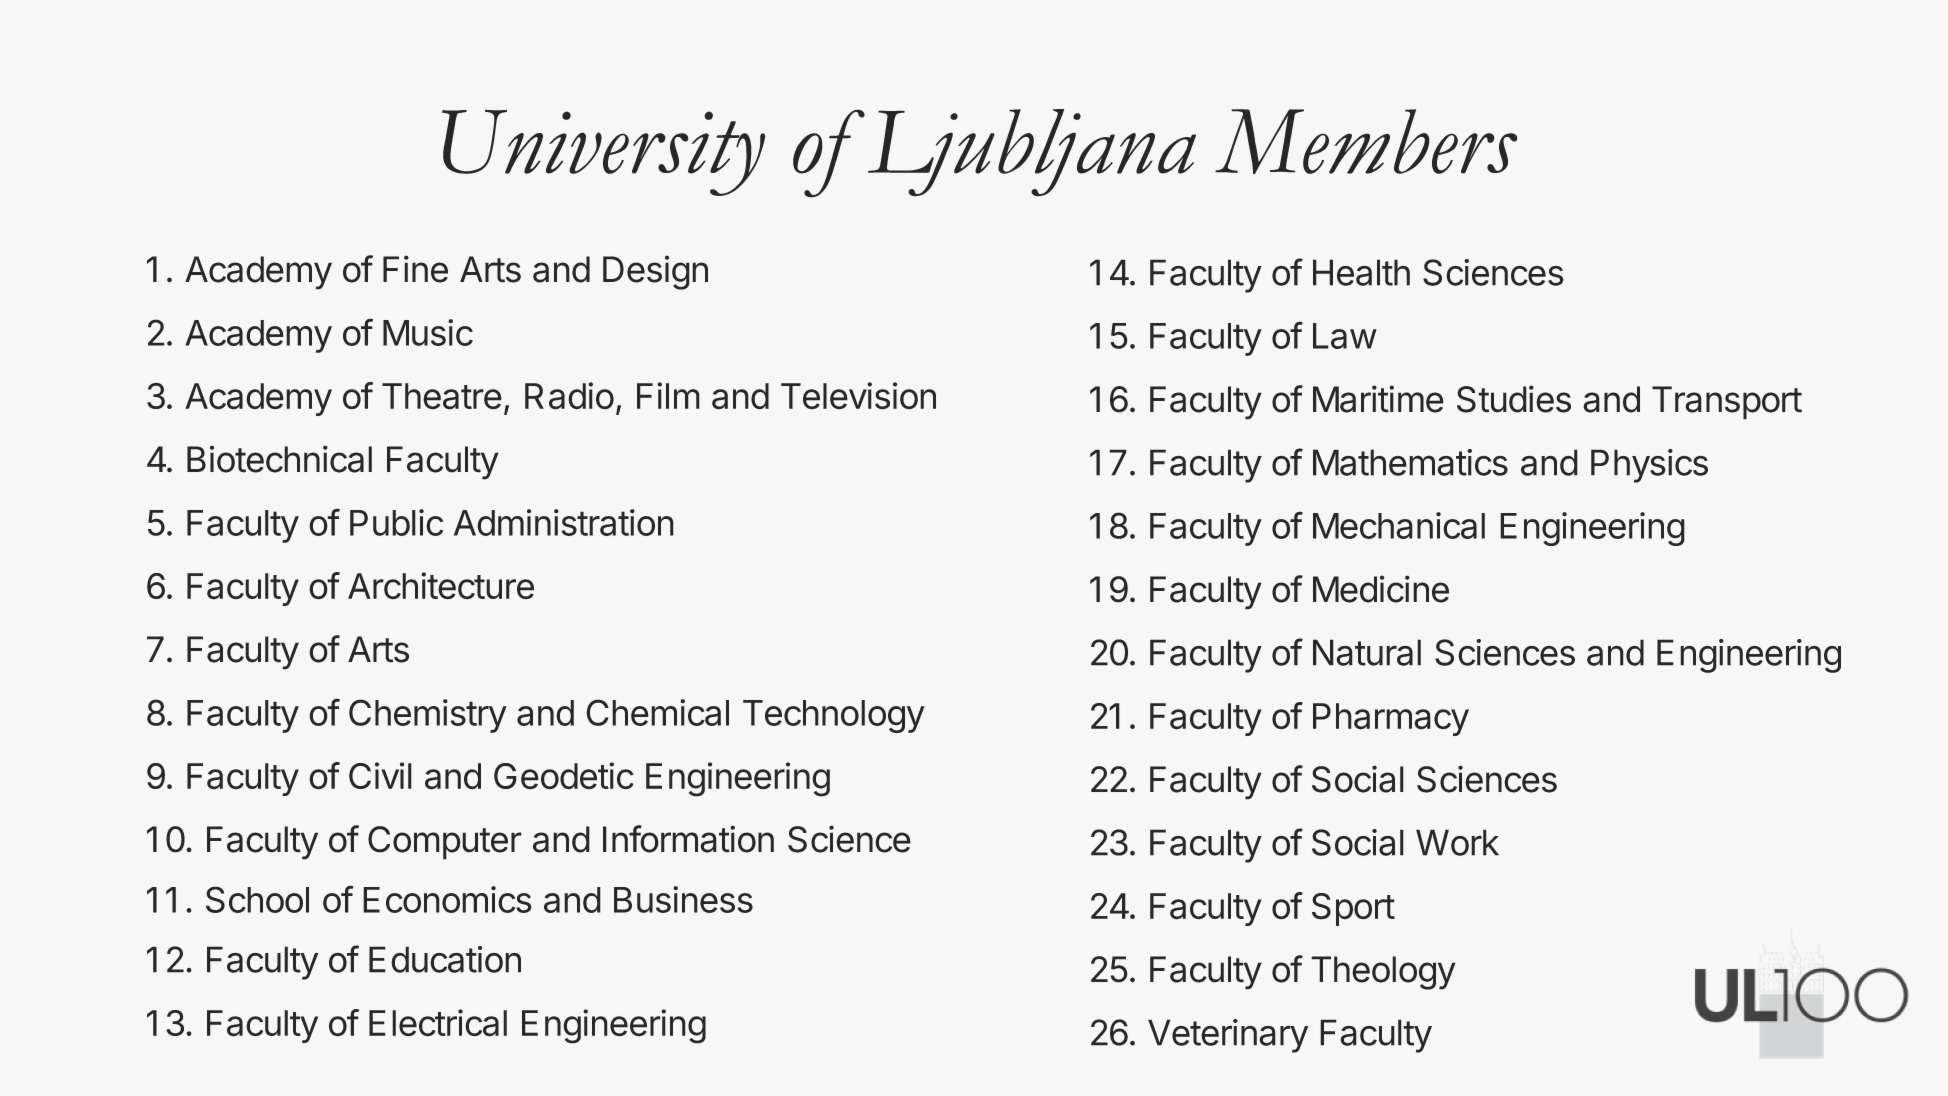  Describe the element at coordinates (834, 716) in the page. I see `Technology` at that location.
